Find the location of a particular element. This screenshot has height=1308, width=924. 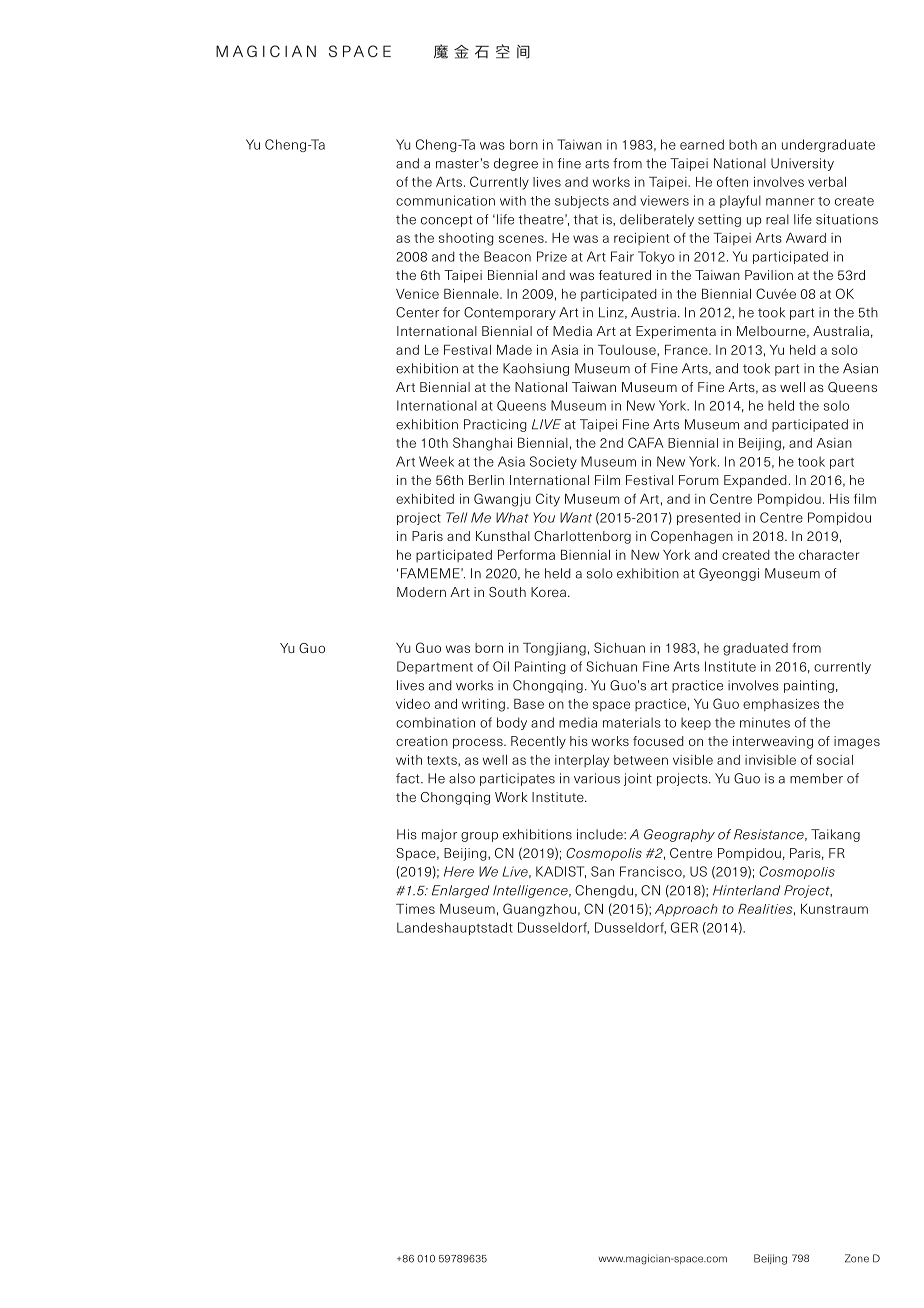

viewers is located at coordinates (664, 200).
